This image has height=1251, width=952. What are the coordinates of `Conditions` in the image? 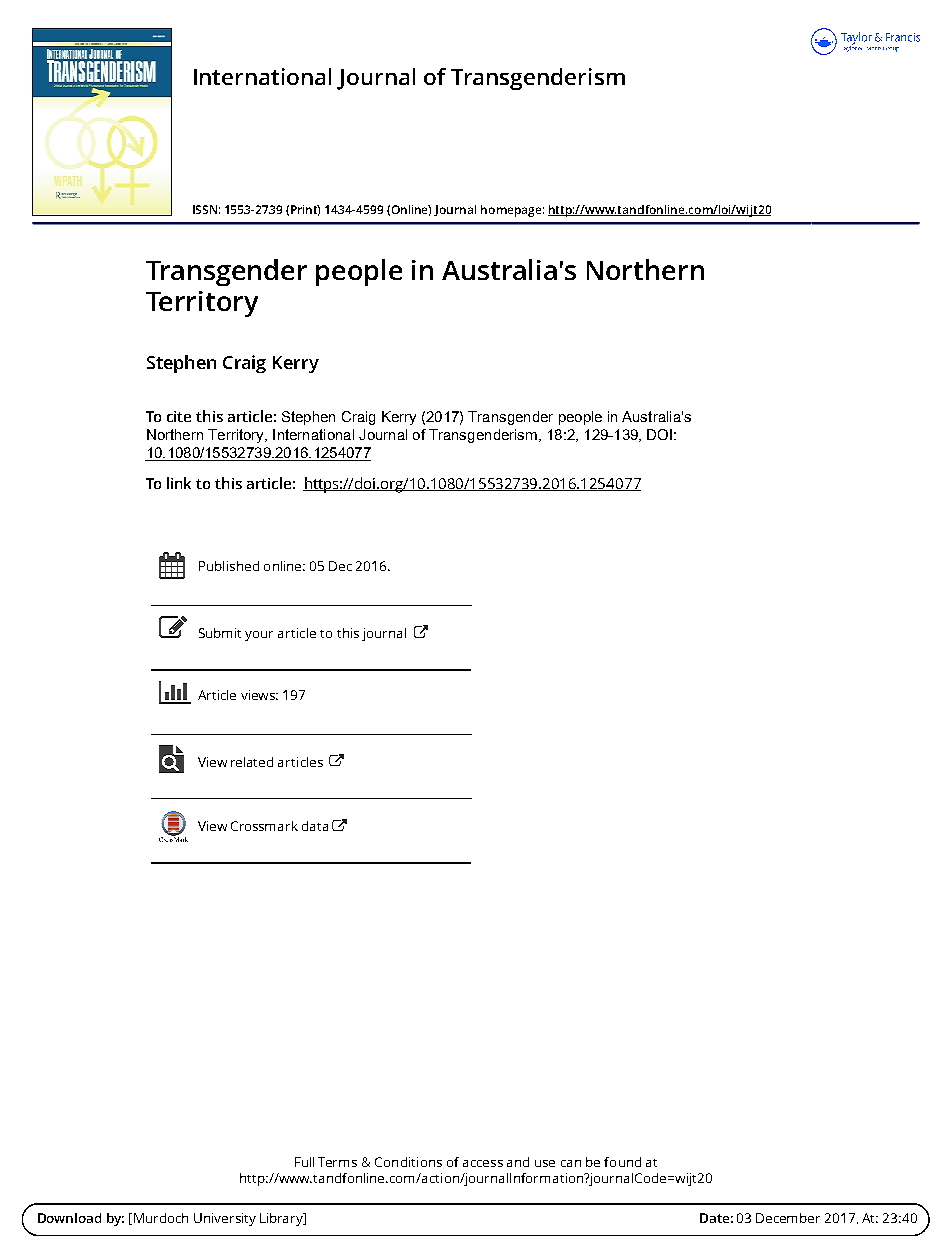 It's located at (408, 1162).
